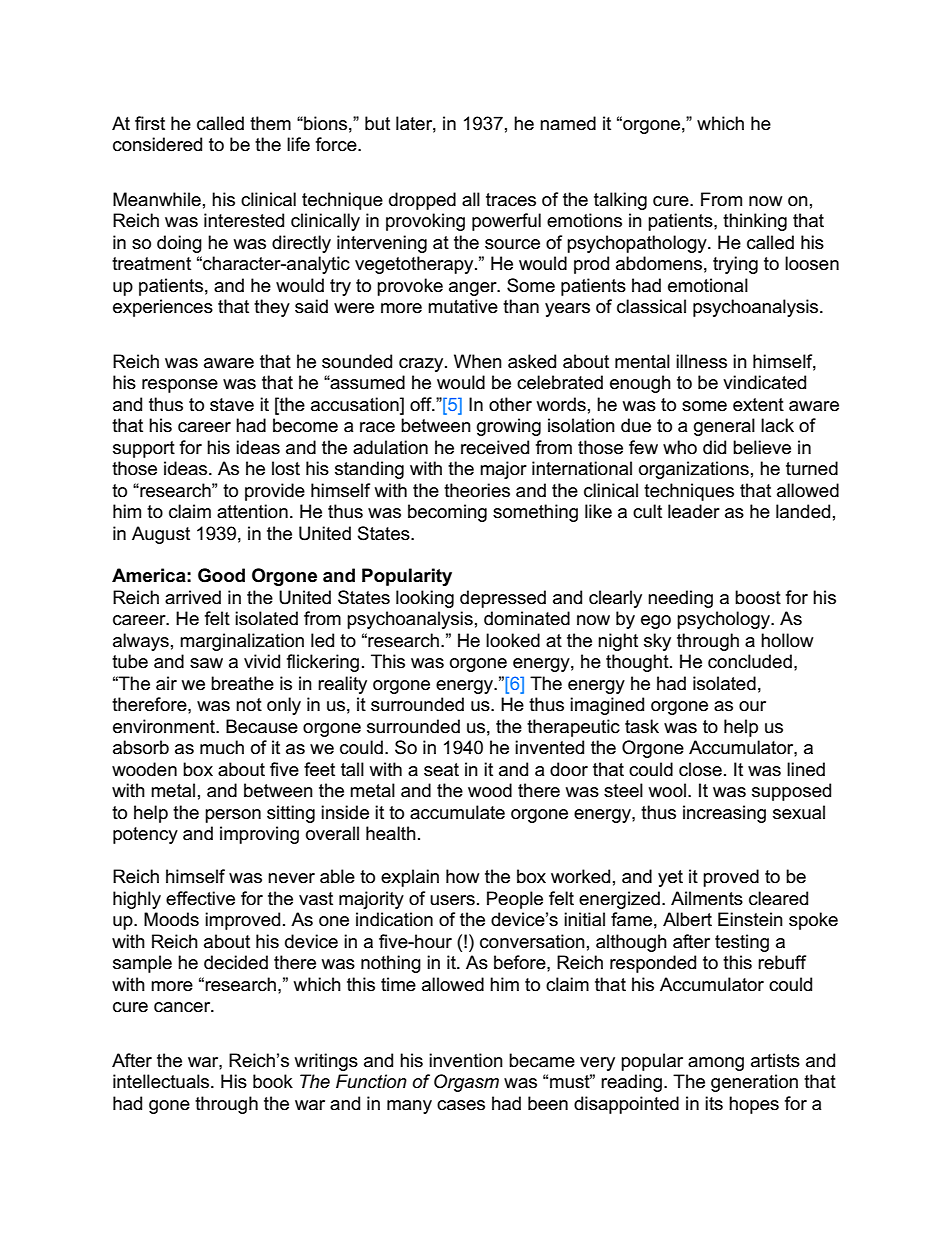  Describe the element at coordinates (162, 1081) in the image. I see `intellectuals` at that location.
